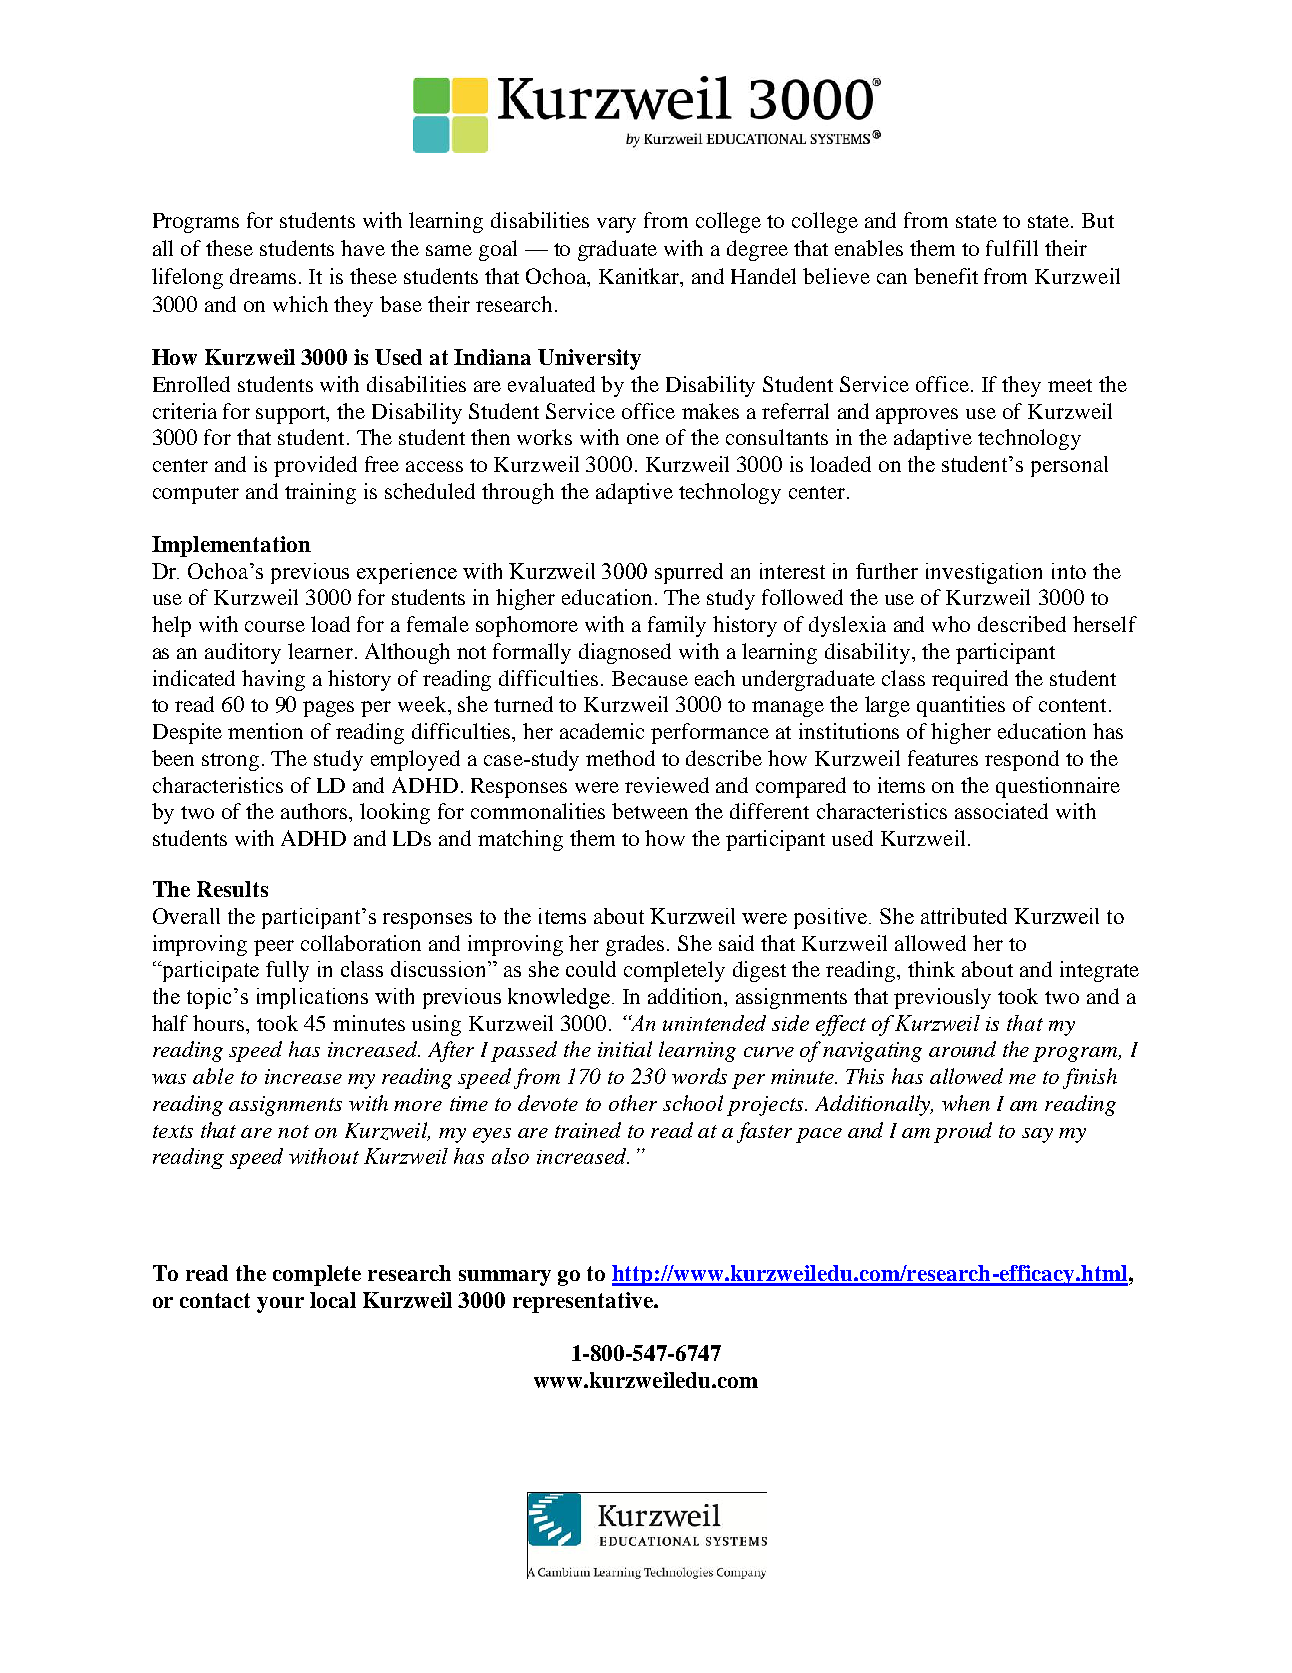 The height and width of the document is (1673, 1292). I want to click on fulfill, so click(1012, 248).
